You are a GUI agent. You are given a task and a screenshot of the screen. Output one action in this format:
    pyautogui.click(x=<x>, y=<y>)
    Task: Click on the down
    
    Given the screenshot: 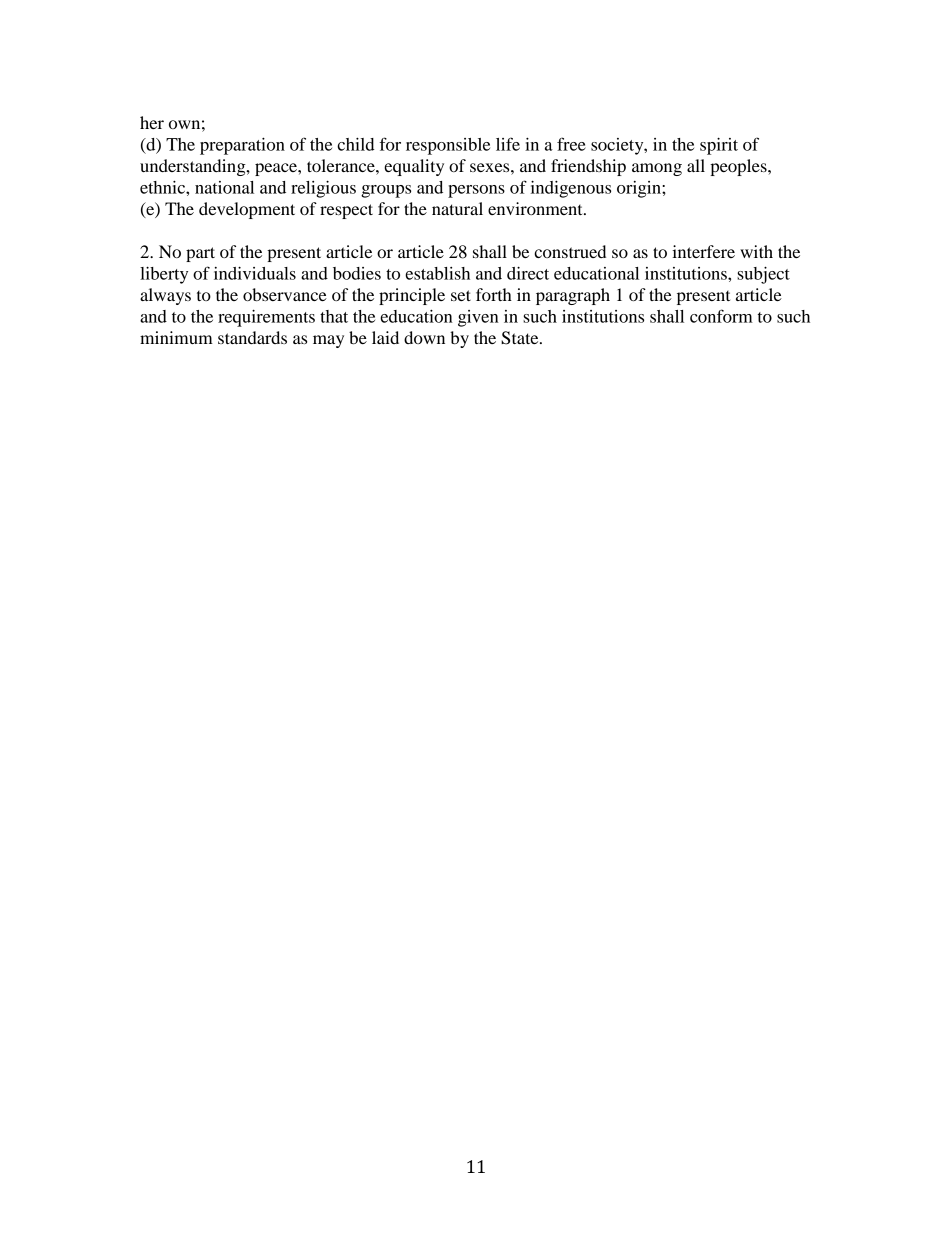 What is the action you would take?
    pyautogui.click(x=424, y=337)
